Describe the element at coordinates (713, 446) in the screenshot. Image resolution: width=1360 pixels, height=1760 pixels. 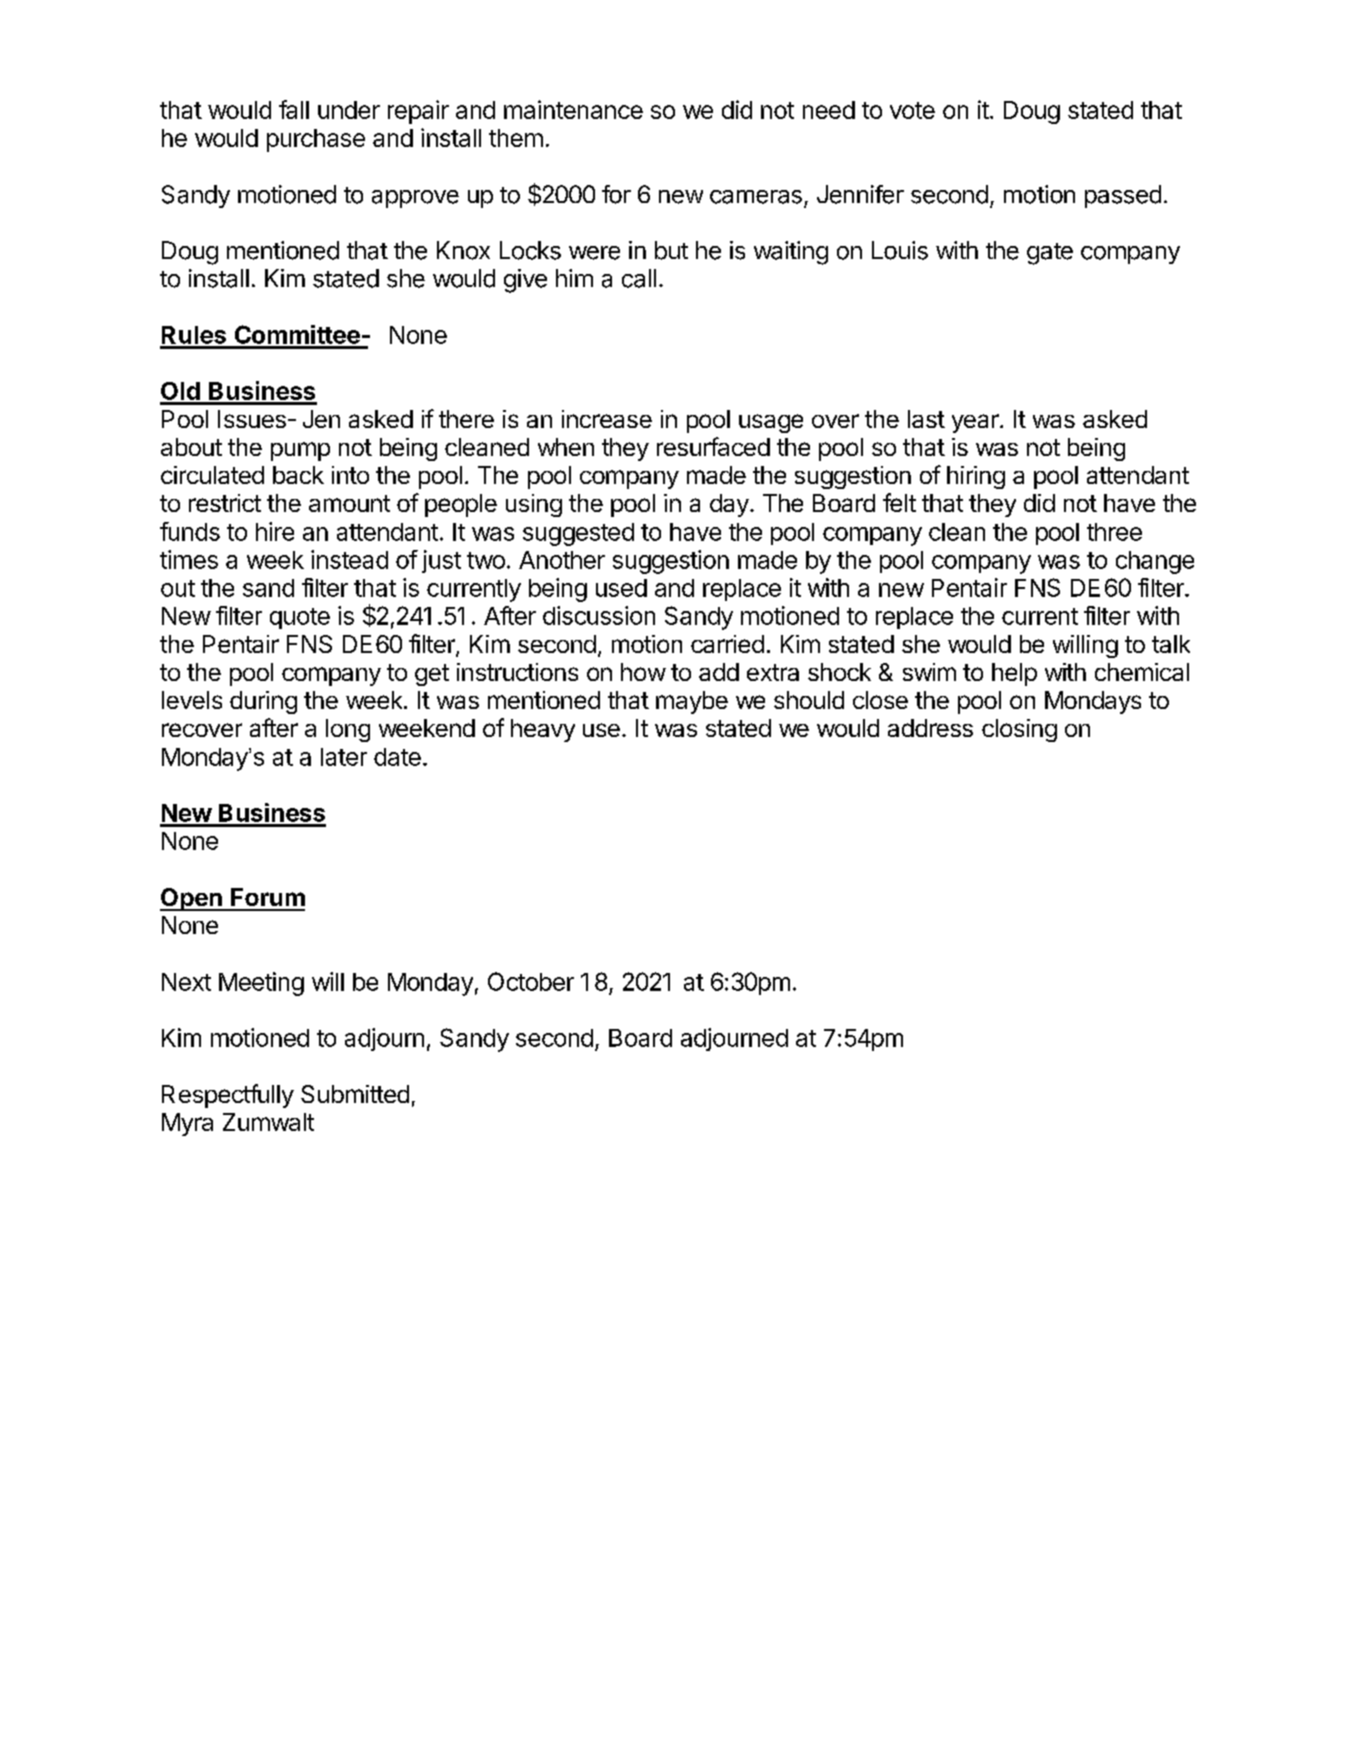
I see `resurfaced` at that location.
